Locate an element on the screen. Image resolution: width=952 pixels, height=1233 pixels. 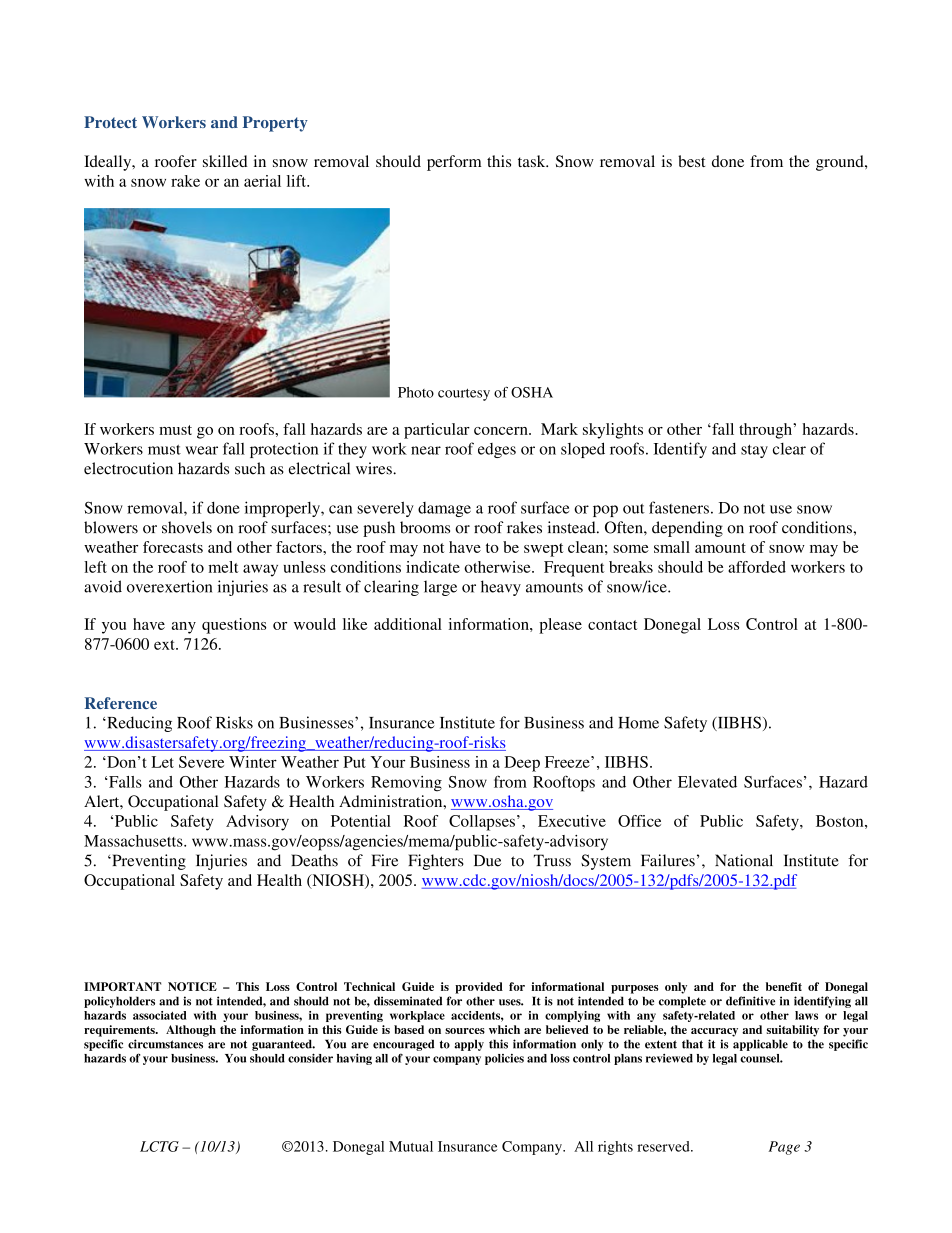
afforded is located at coordinates (757, 567).
